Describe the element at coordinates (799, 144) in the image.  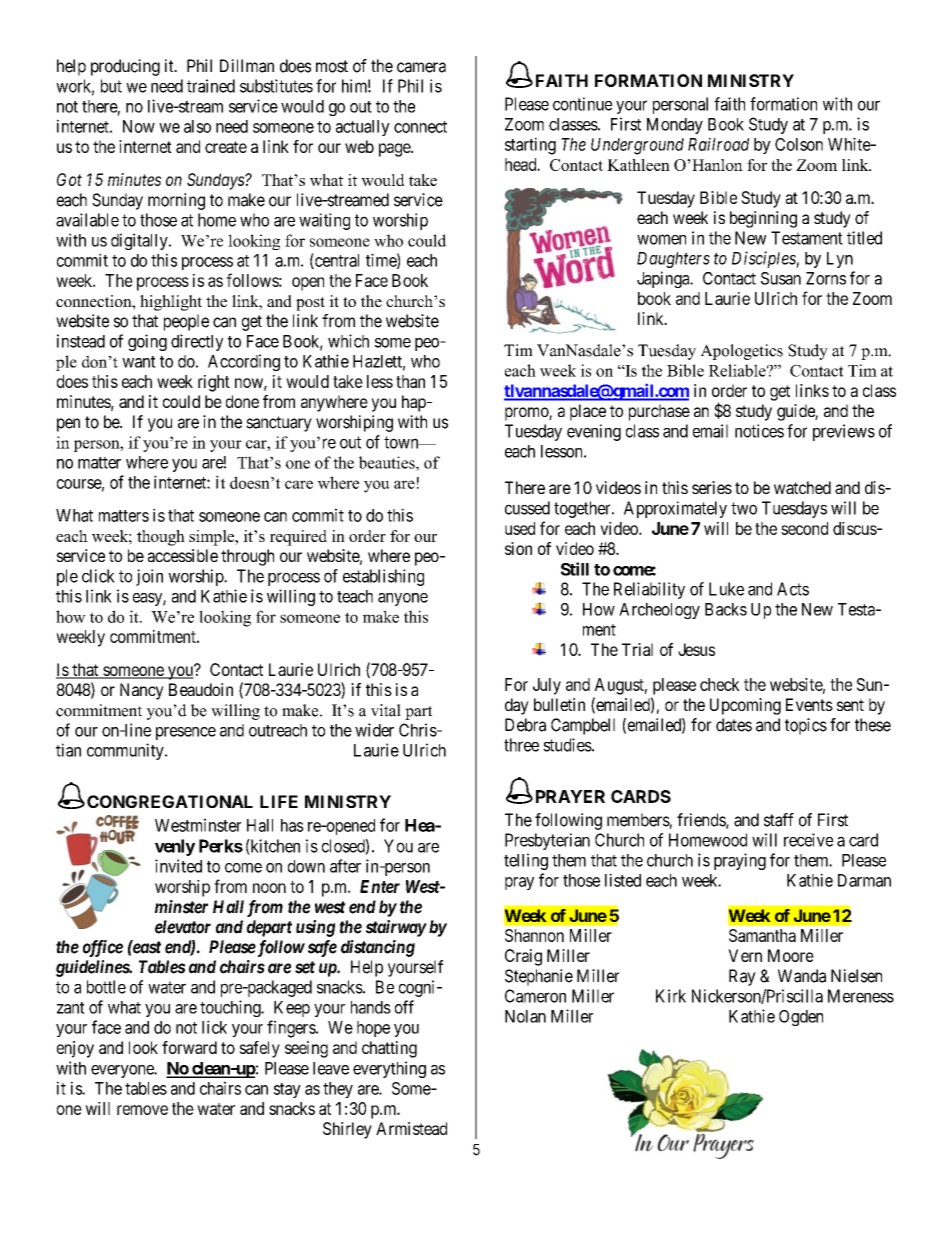
I see `Colson` at that location.
